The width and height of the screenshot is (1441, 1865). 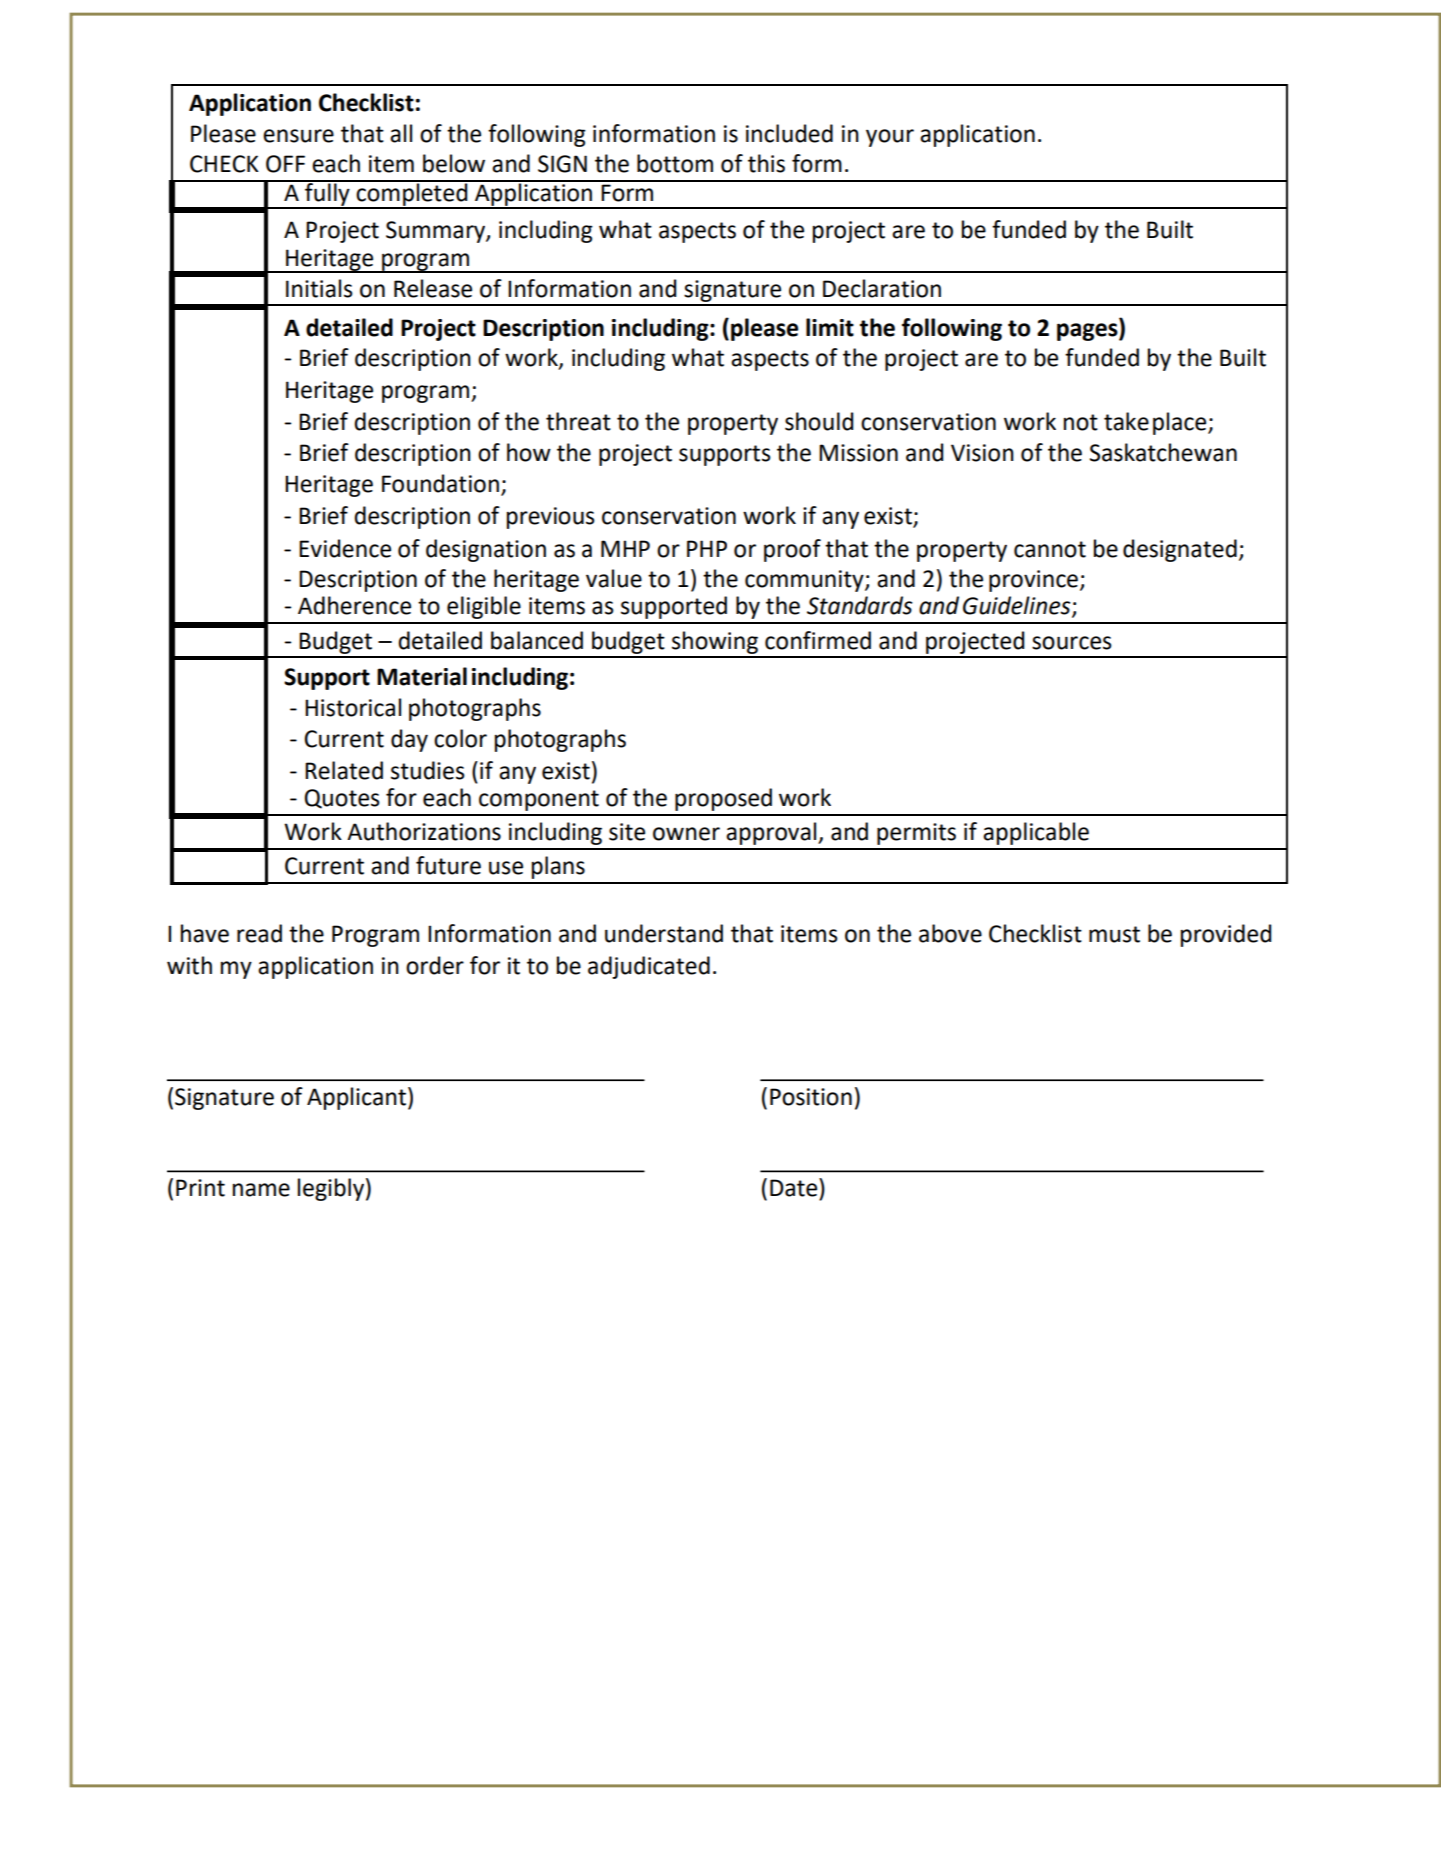 I want to click on name, so click(x=261, y=1190).
